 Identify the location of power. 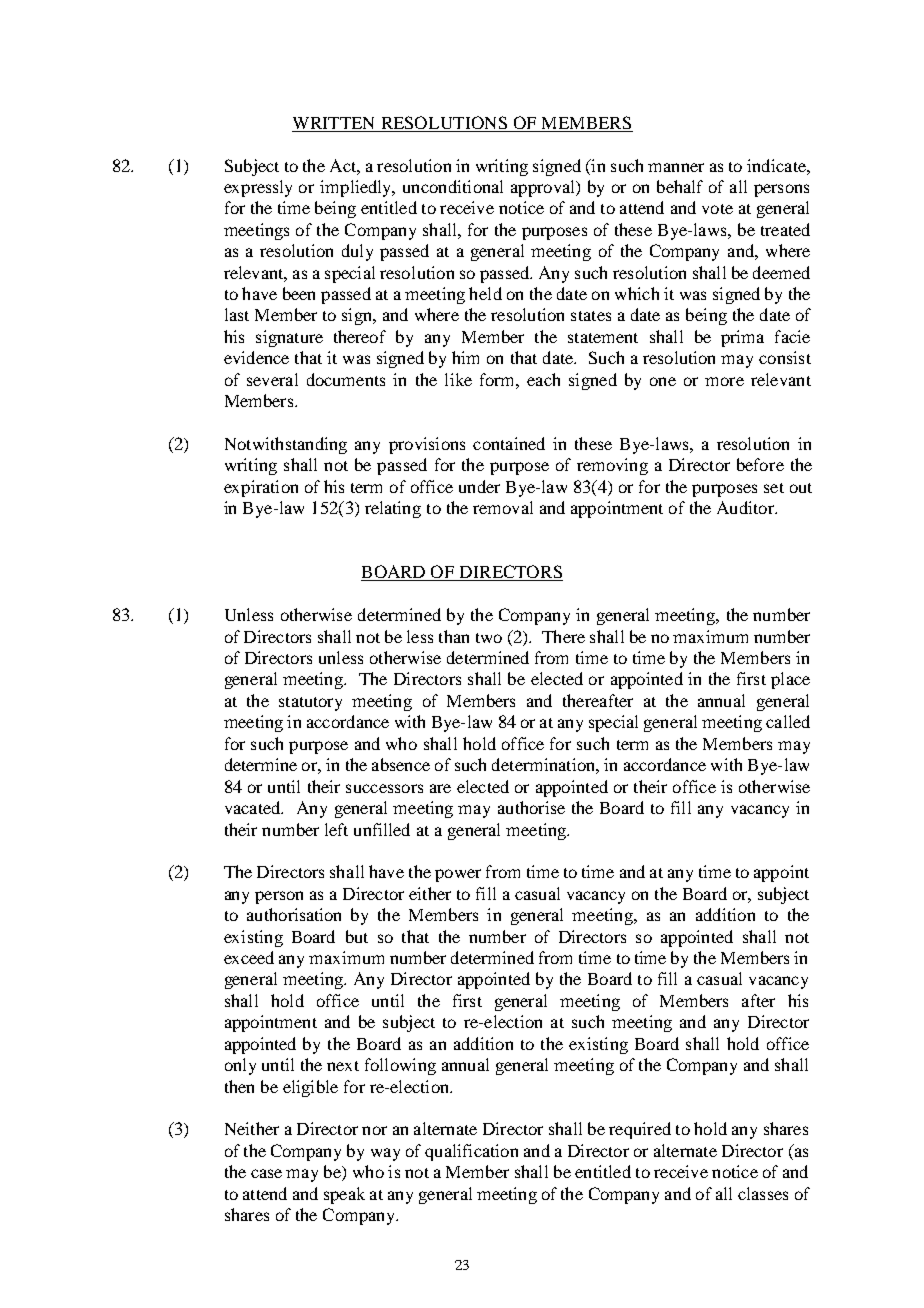
(458, 875).
